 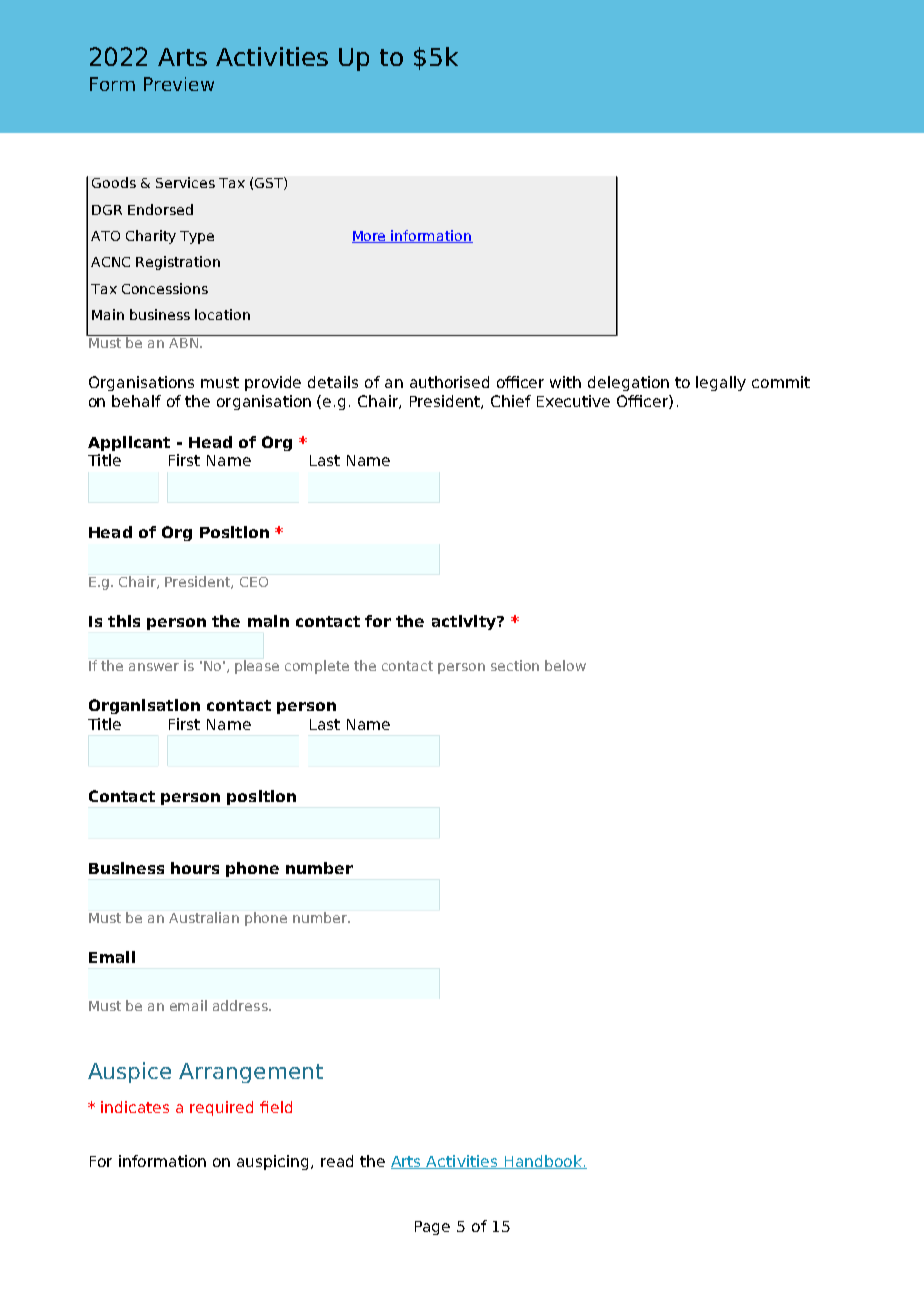 What do you see at coordinates (515, 665) in the screenshot?
I see `section` at bounding box center [515, 665].
